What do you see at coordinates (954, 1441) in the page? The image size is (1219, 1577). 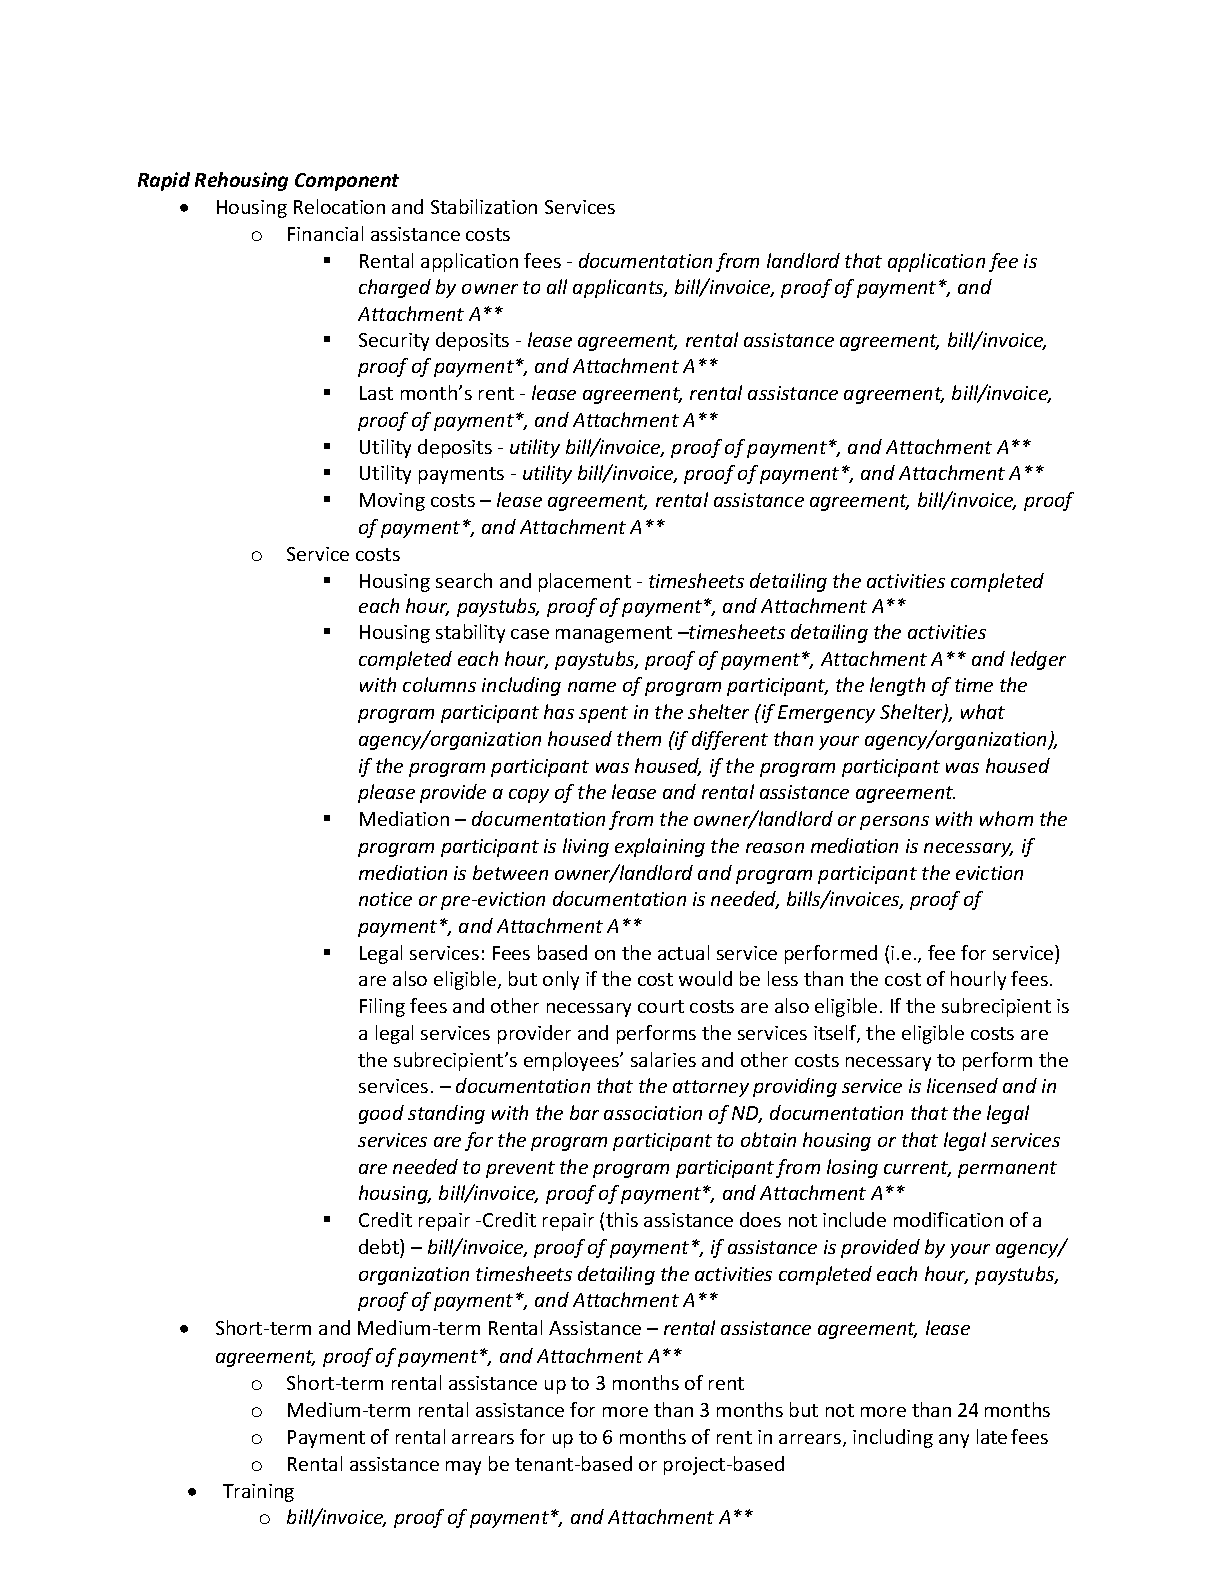 I see `any` at bounding box center [954, 1441].
